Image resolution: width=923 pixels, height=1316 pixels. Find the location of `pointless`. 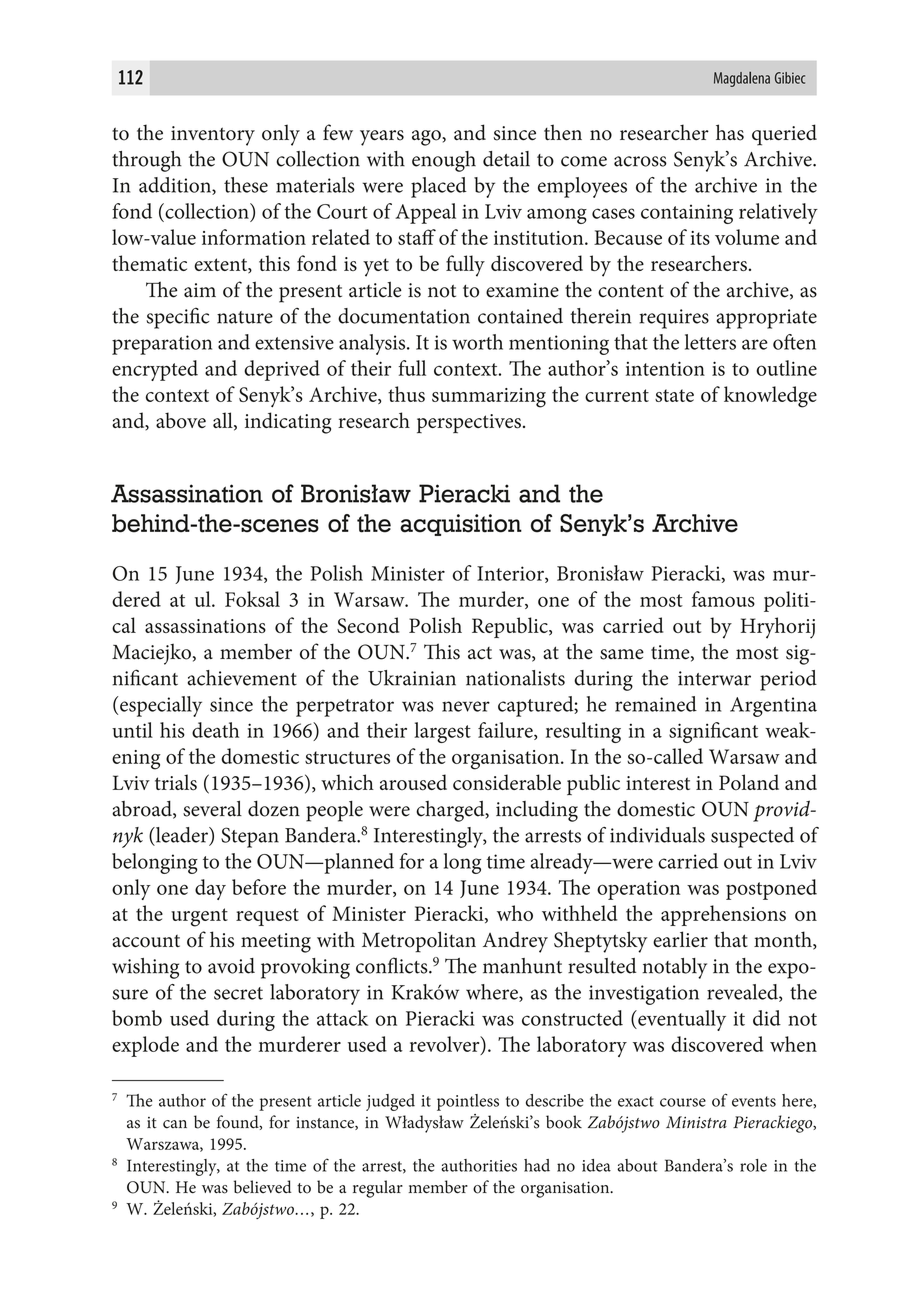

pointless is located at coordinates (468, 1102).
